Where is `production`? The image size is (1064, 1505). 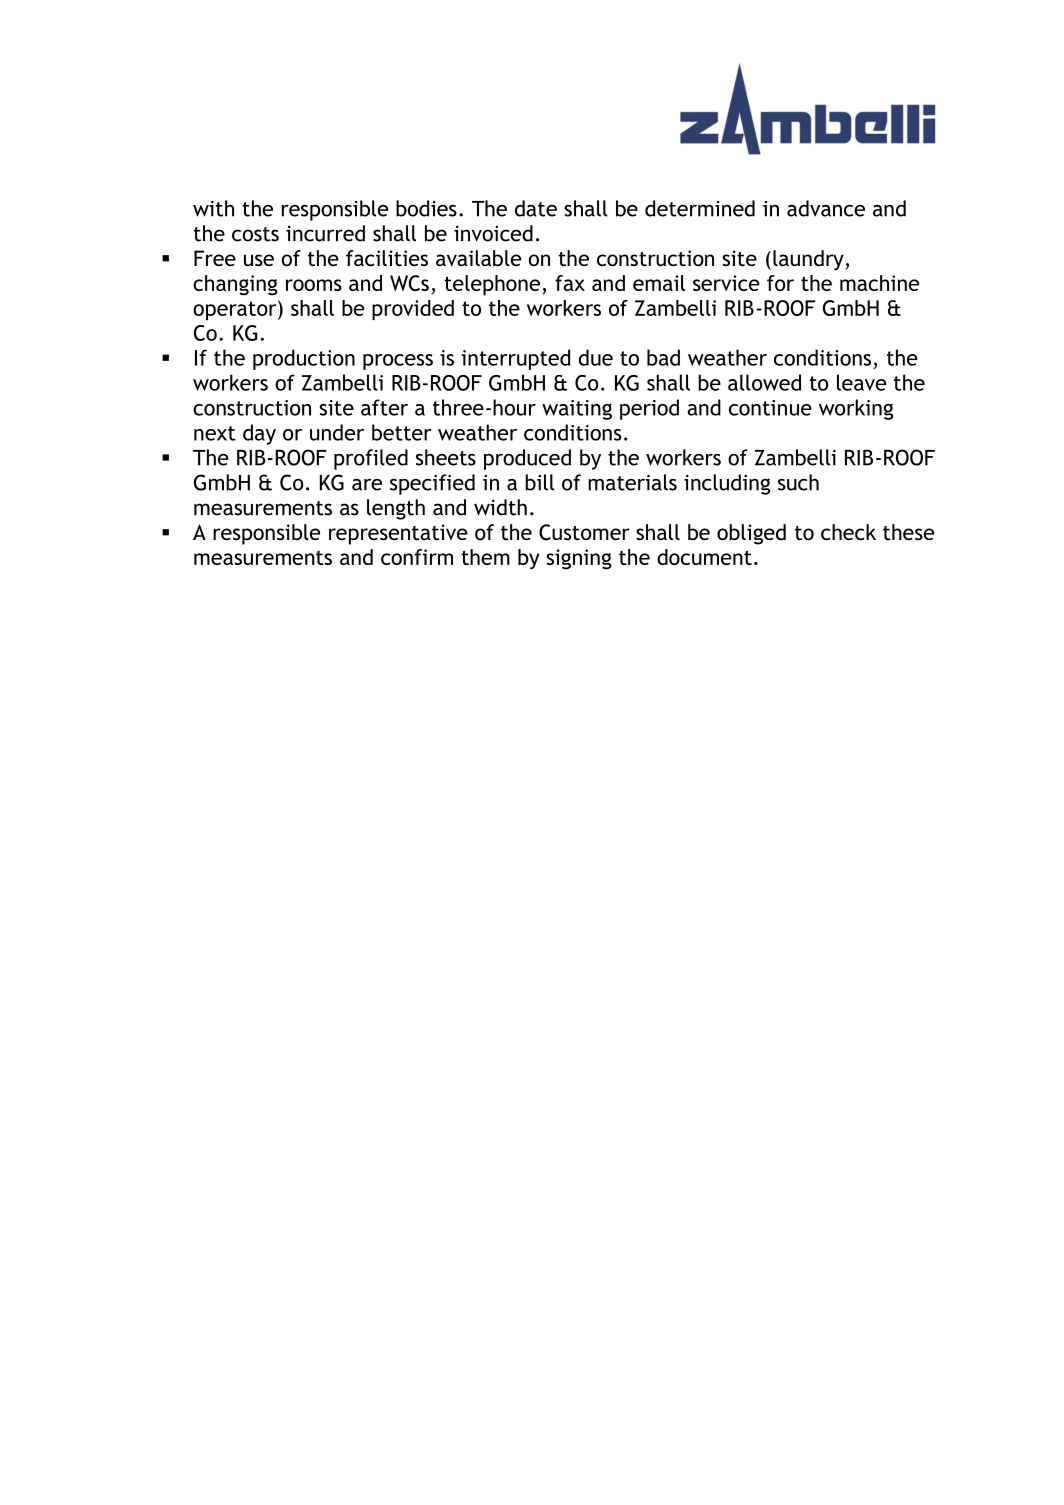 production is located at coordinates (304, 359).
